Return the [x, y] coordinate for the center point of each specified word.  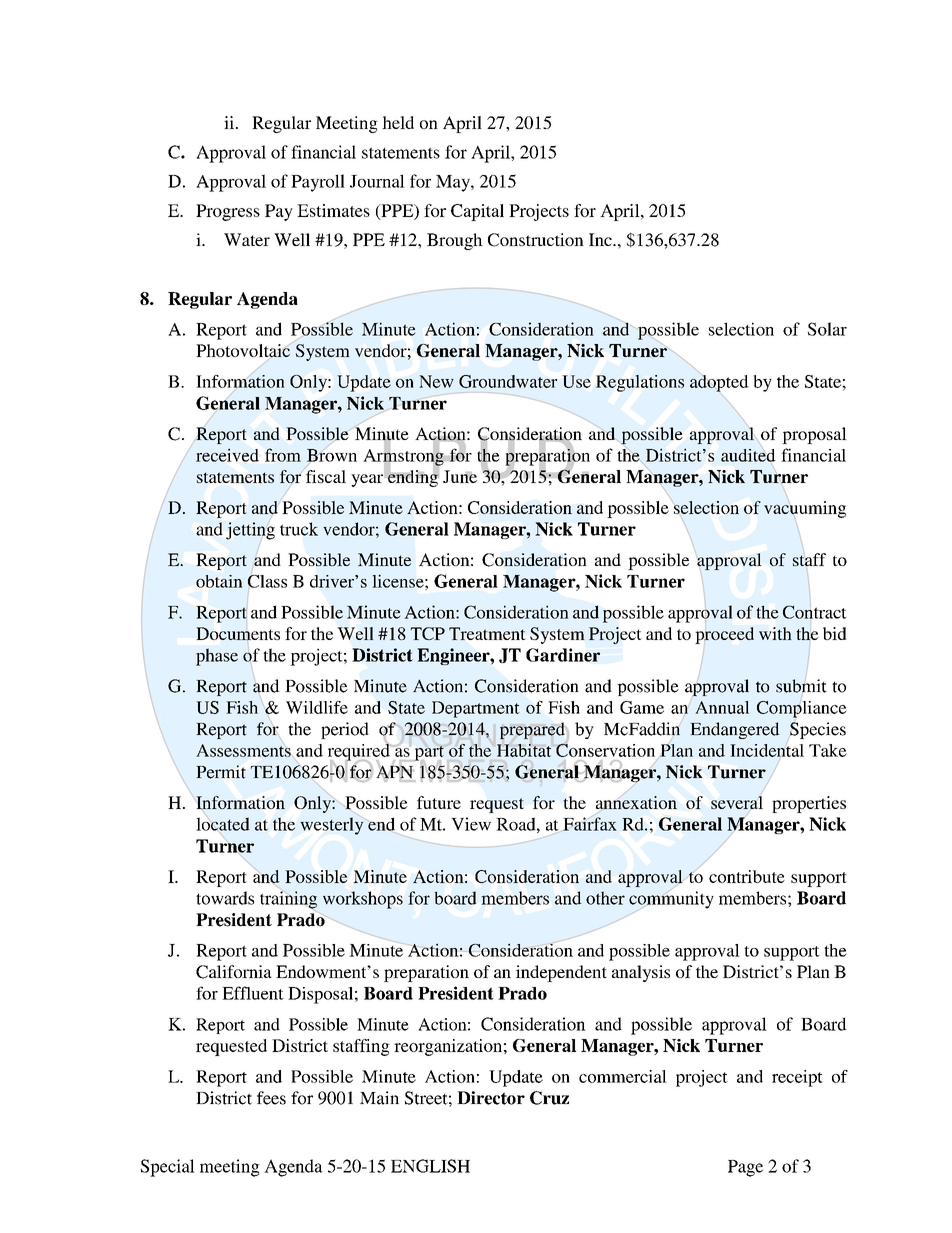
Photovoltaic [243, 351]
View [471, 824]
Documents [238, 634]
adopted [719, 383]
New [436, 381]
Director [491, 1098]
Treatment [487, 633]
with [775, 633]
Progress [228, 212]
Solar [827, 329]
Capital [477, 212]
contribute [747, 876]
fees [271, 1098]
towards [225, 898]
